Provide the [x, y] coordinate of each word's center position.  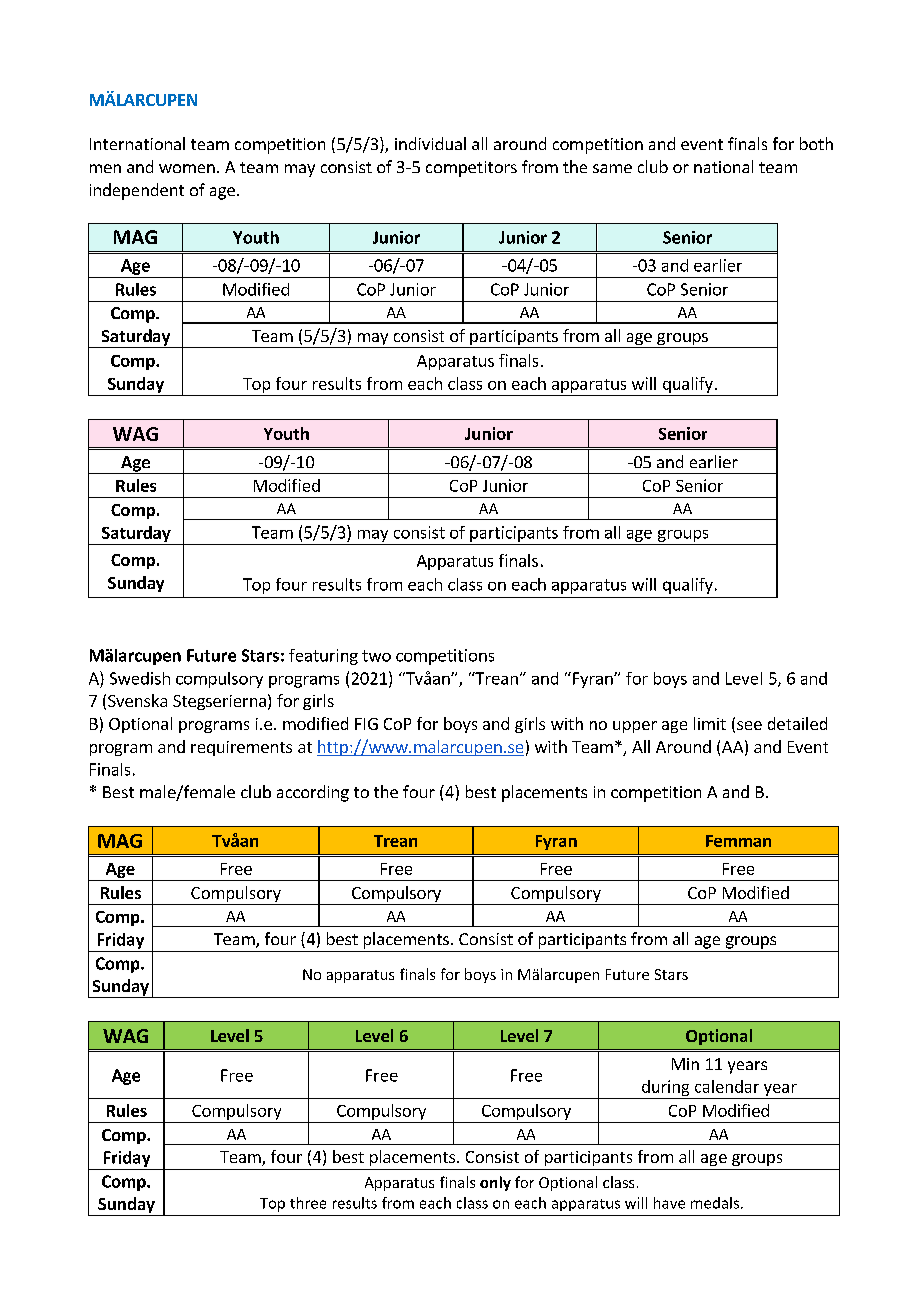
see [749, 725]
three [308, 1203]
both [816, 143]
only [495, 1183]
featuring [323, 657]
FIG [366, 724]
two [376, 656]
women [187, 168]
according [313, 793]
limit [710, 723]
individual [430, 143]
